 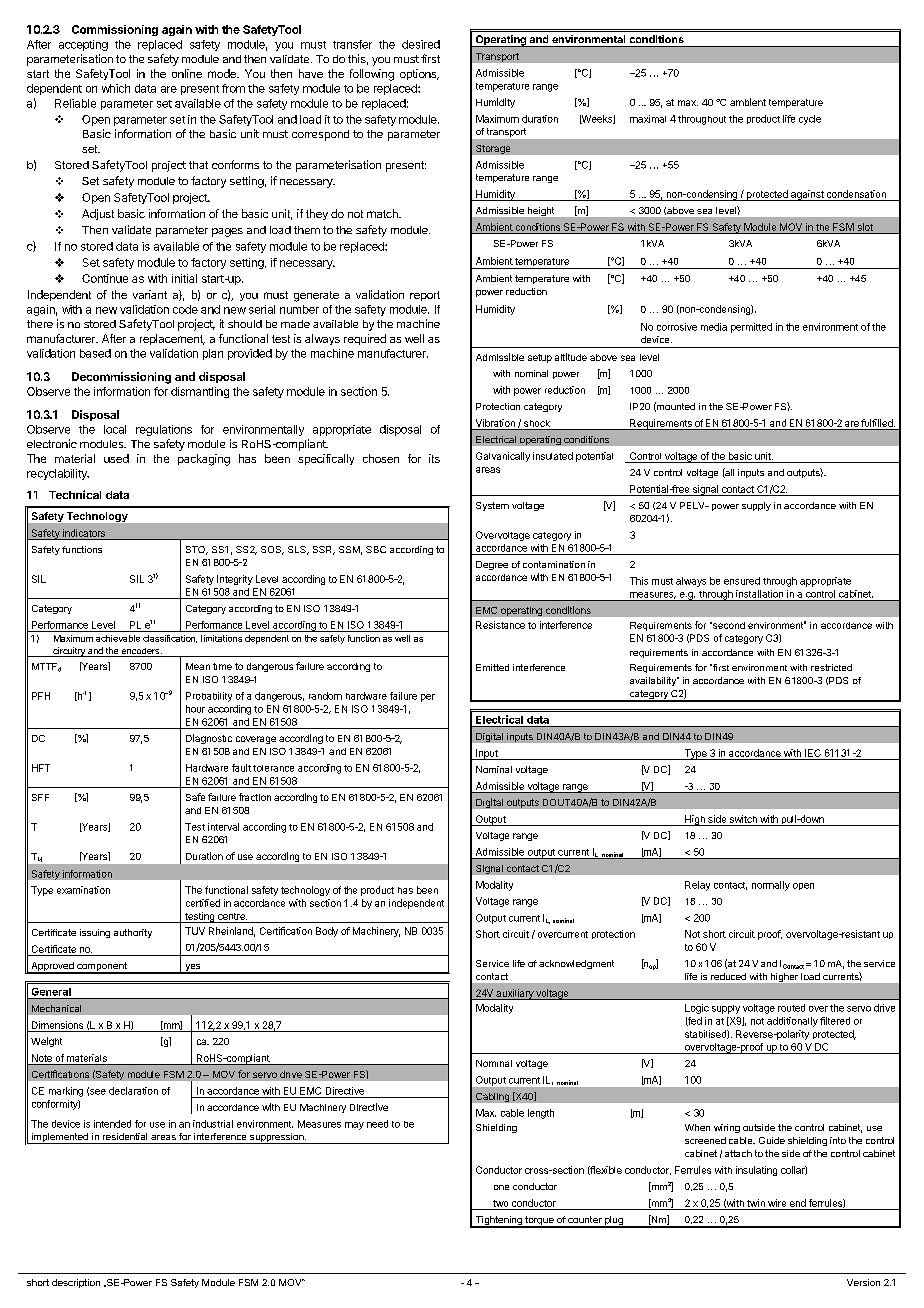 I want to click on restricted, so click(x=831, y=667).
